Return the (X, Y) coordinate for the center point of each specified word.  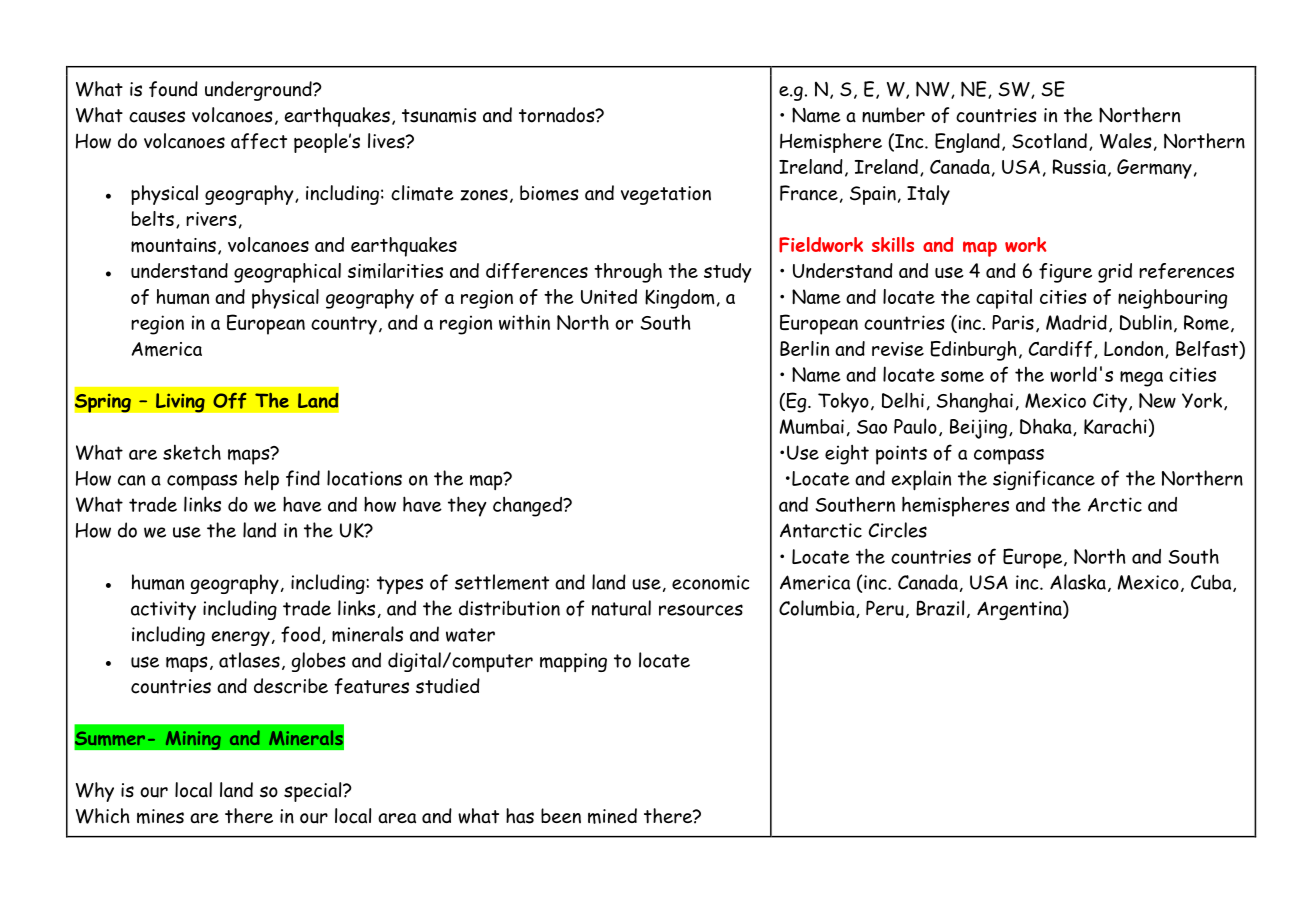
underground (259, 91)
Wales (1126, 141)
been (561, 815)
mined (612, 816)
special (314, 792)
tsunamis (439, 115)
